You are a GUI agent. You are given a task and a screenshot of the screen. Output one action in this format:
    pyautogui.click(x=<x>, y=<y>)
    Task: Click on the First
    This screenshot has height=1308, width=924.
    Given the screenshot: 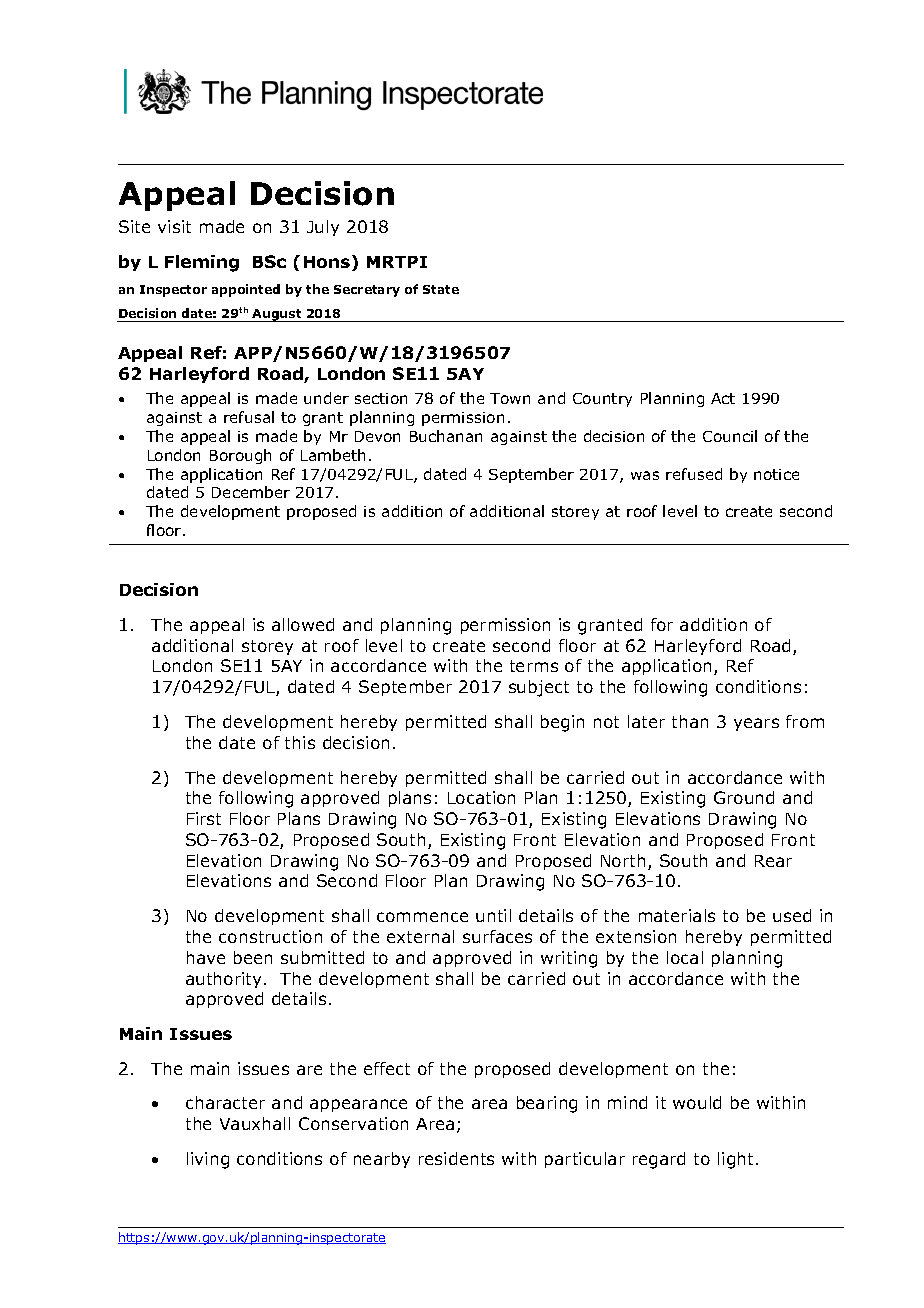 What is the action you would take?
    pyautogui.click(x=204, y=818)
